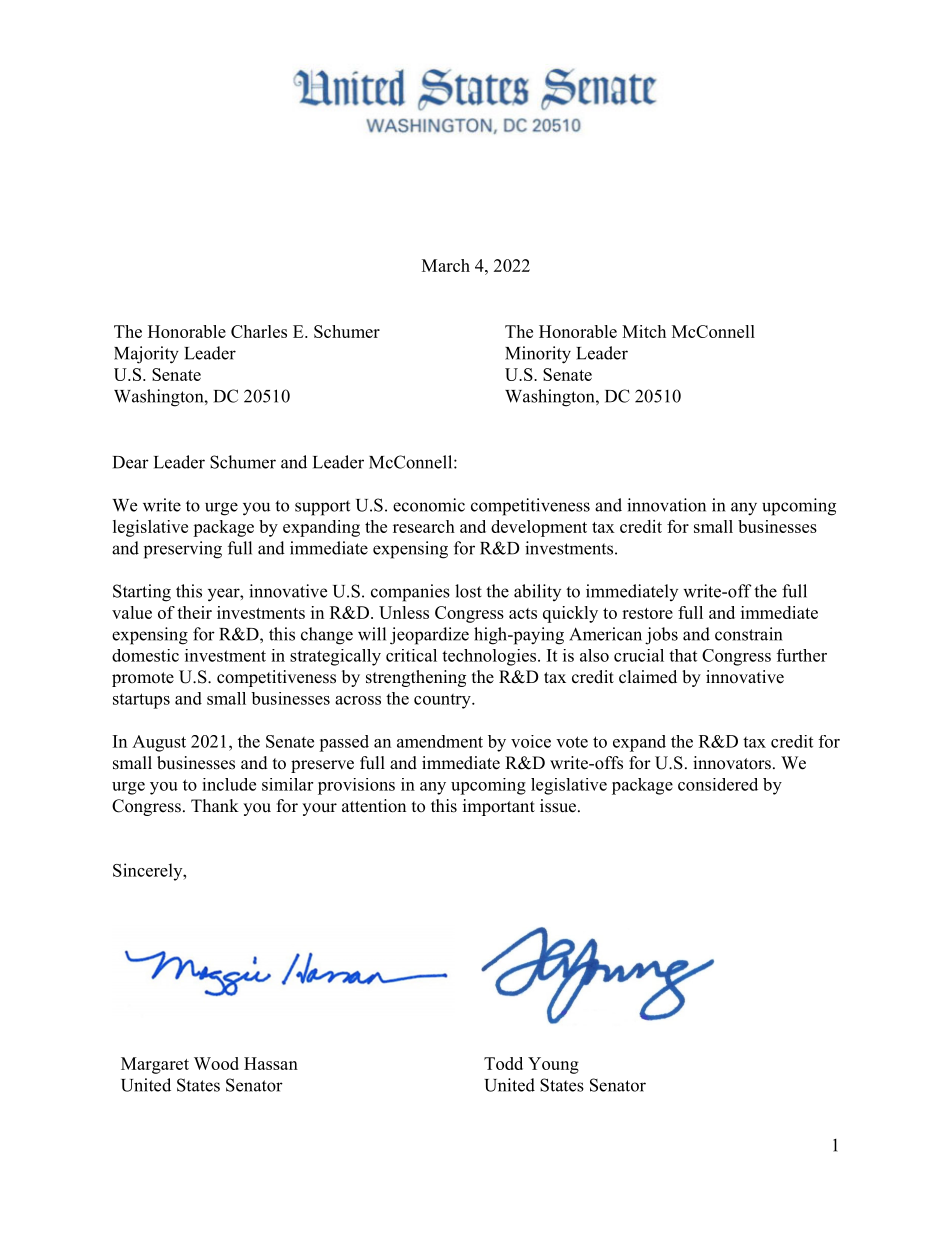 This screenshot has width=952, height=1233. I want to click on economic, so click(429, 505).
